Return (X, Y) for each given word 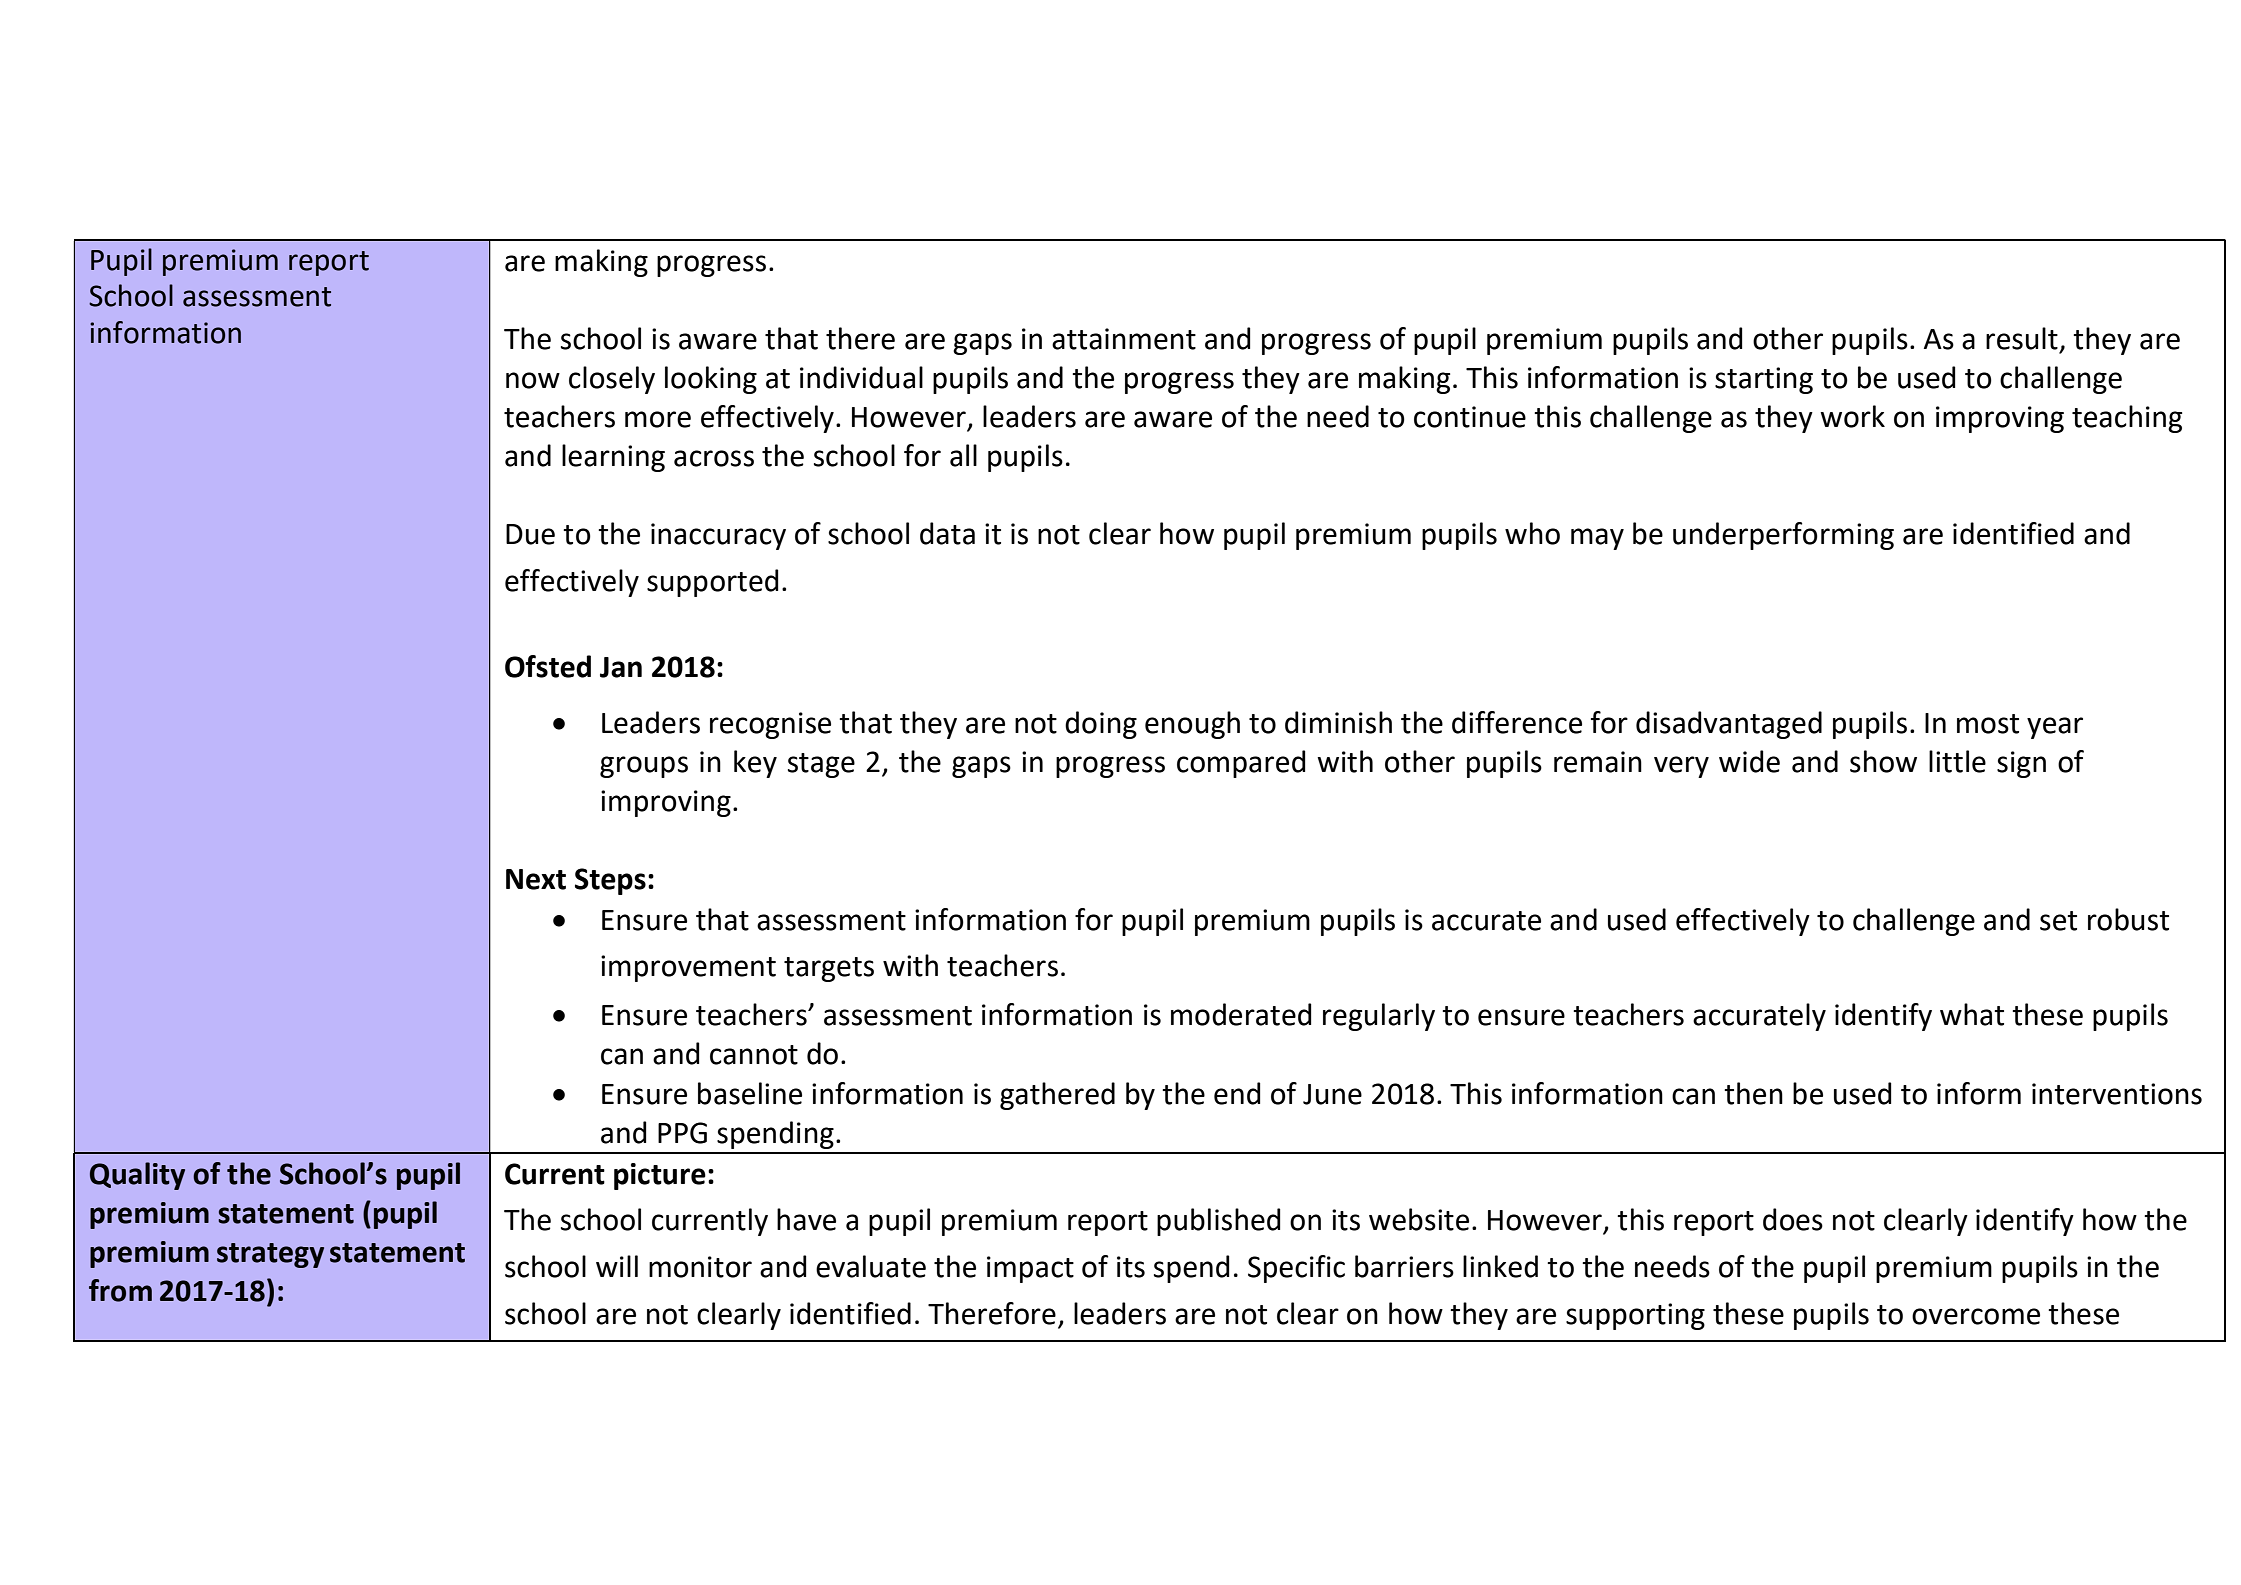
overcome (1976, 1316)
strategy (270, 1255)
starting (1764, 380)
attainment (1124, 339)
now (533, 380)
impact (1030, 1269)
